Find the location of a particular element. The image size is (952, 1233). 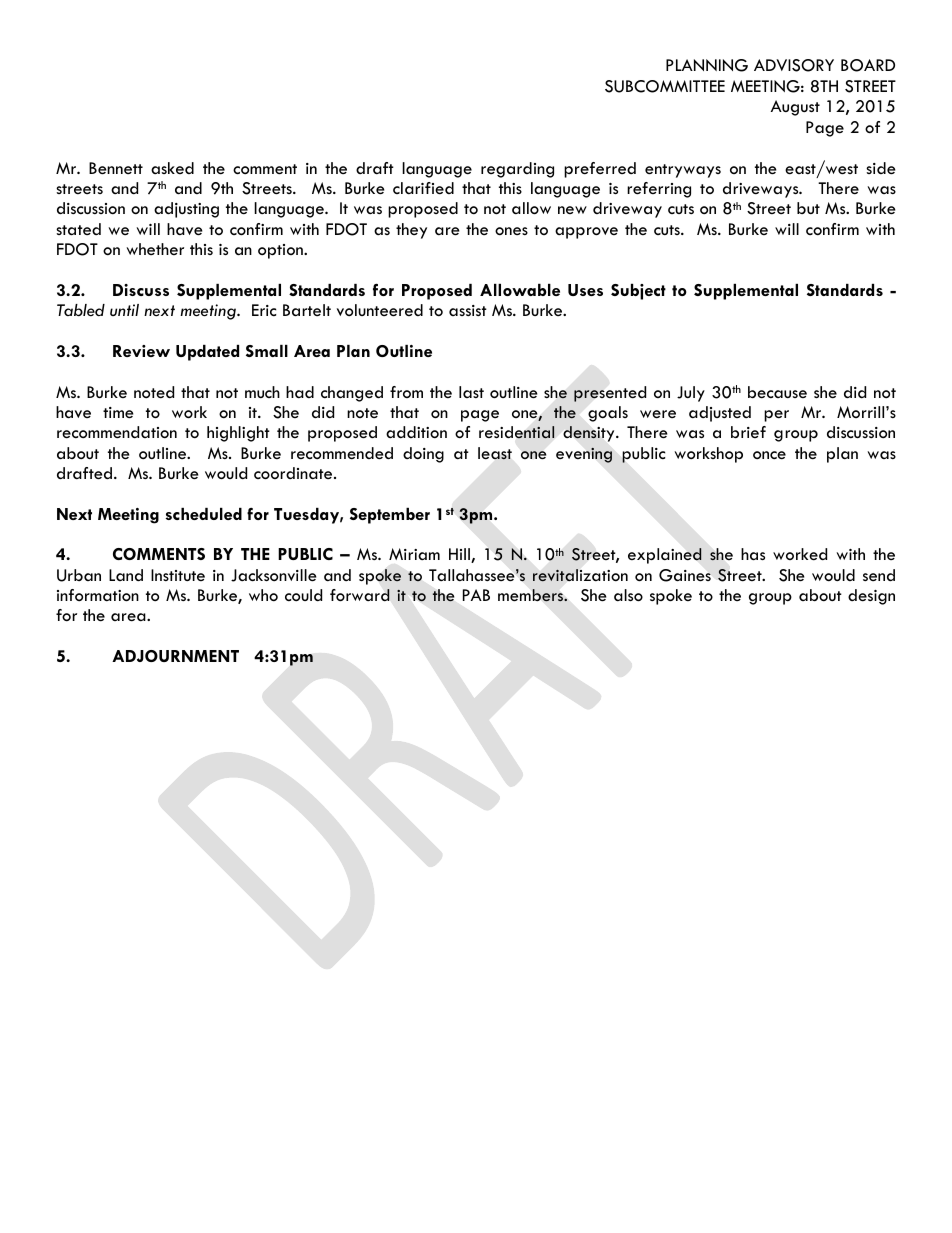

September is located at coordinates (390, 515).
